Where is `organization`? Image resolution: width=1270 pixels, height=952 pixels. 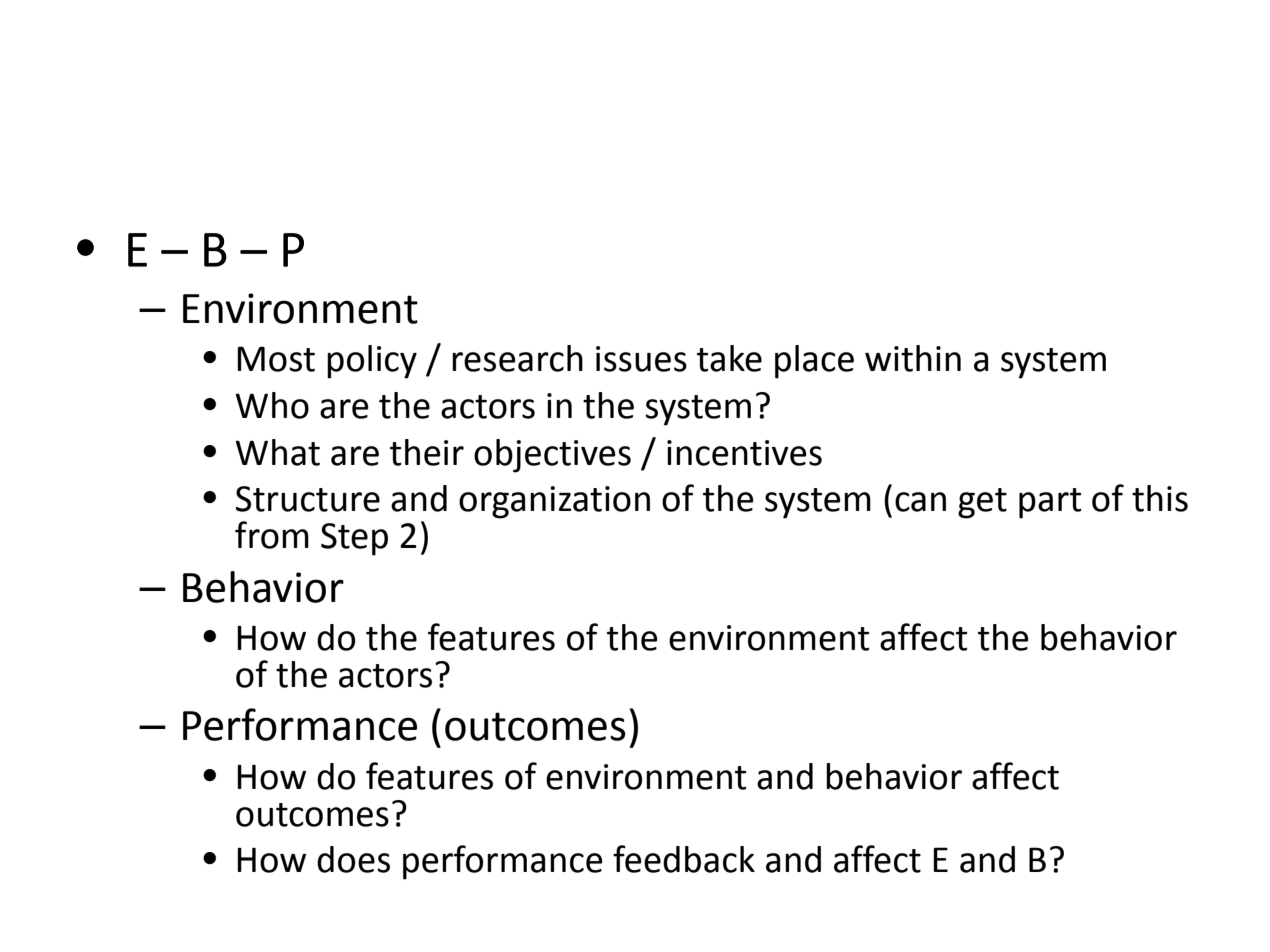 organization is located at coordinates (554, 502).
